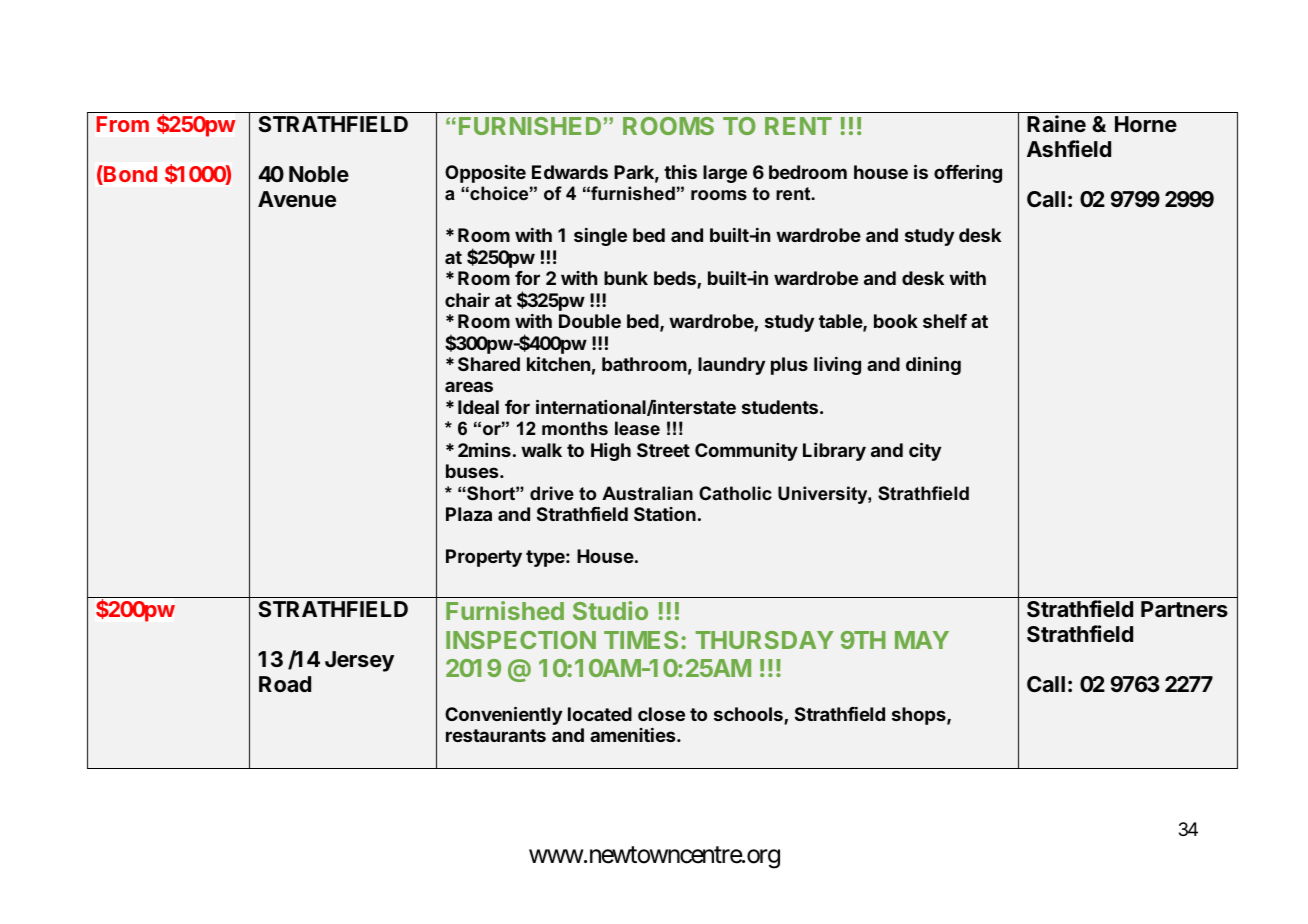 This page has height=924, width=1308. What do you see at coordinates (484, 558) in the page?
I see `Property` at bounding box center [484, 558].
